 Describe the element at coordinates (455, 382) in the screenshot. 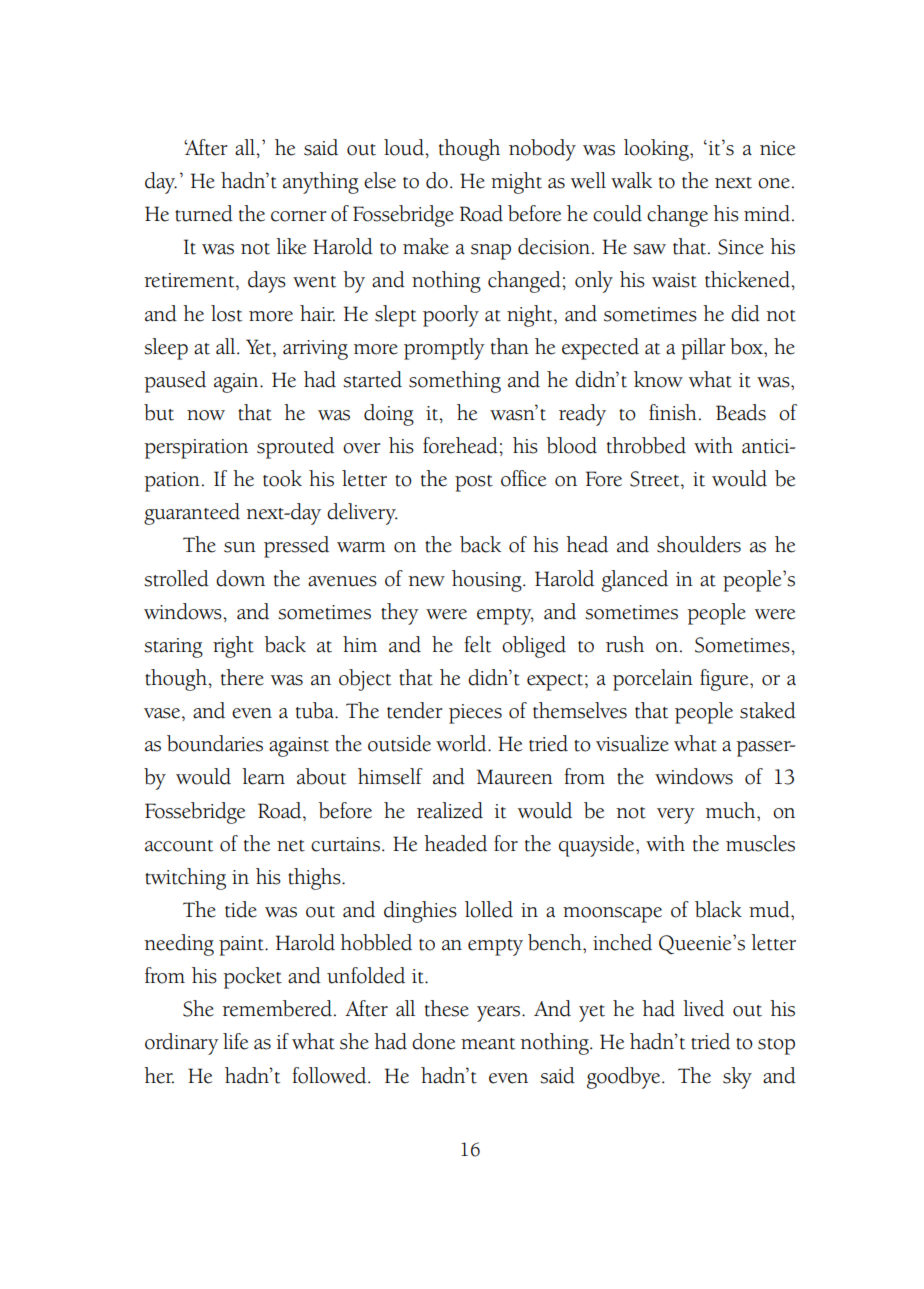

I see `something` at that location.
